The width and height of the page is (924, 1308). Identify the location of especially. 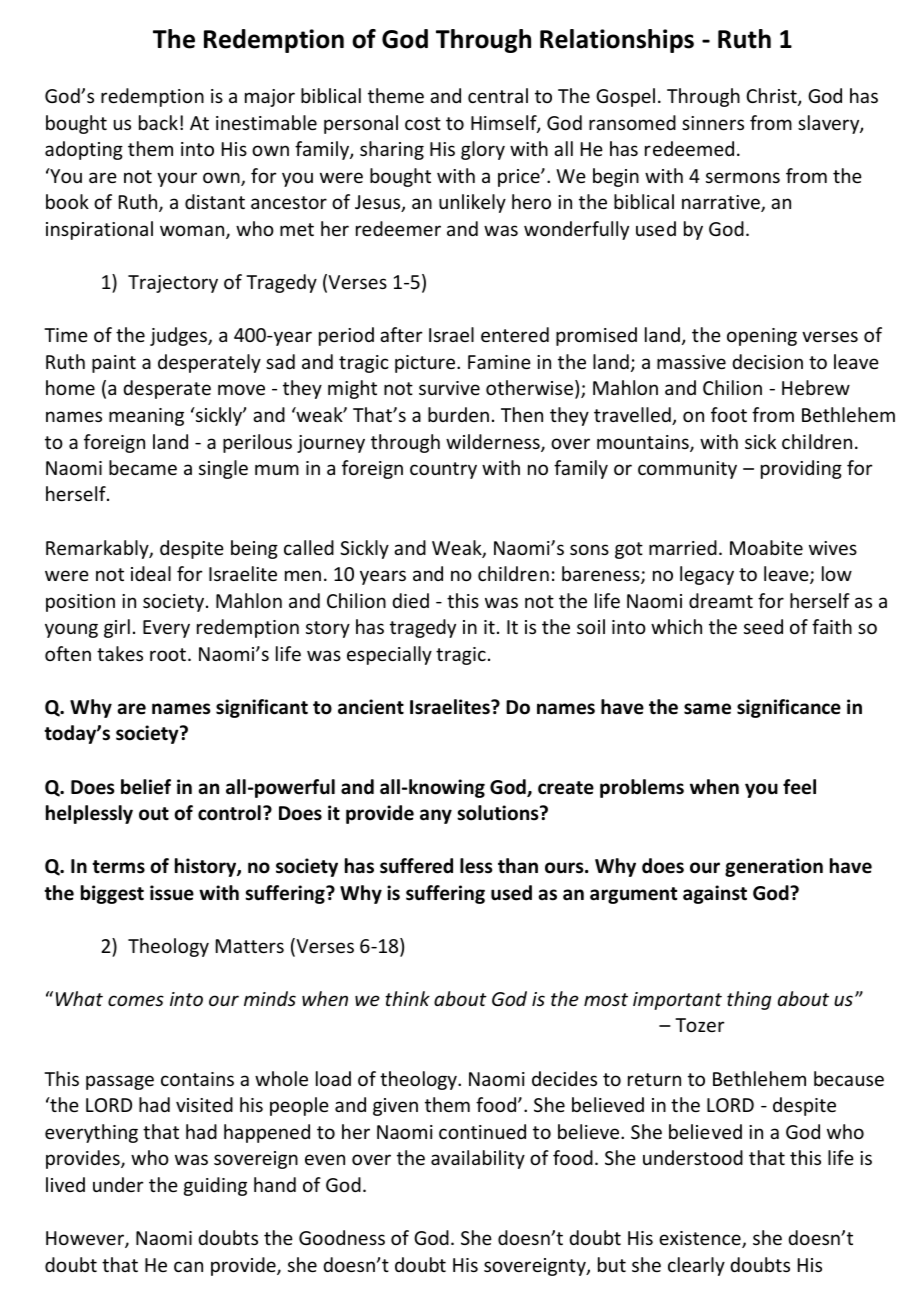
(389, 655).
